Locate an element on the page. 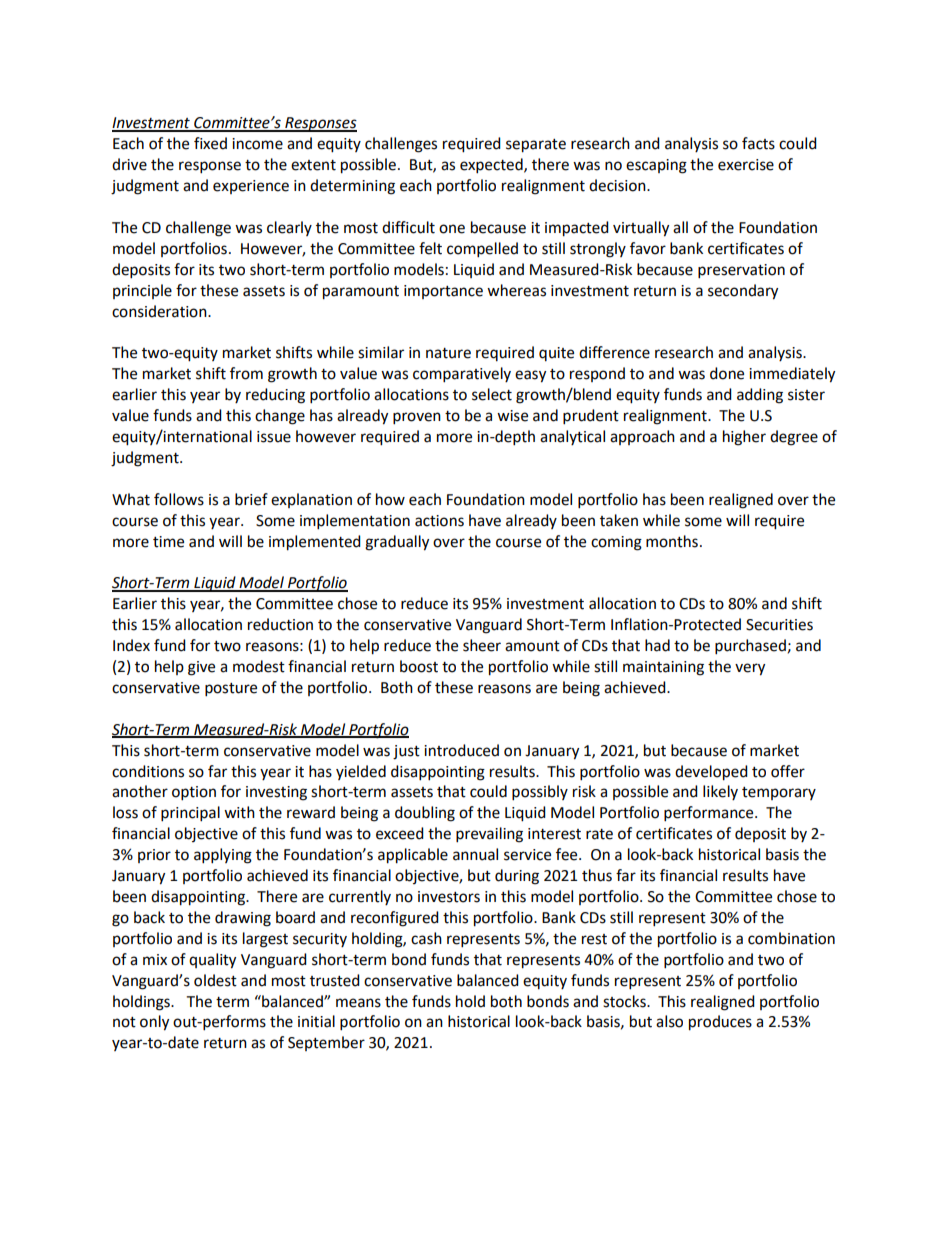 This image has width=952, height=1233. expected is located at coordinates (492, 166).
